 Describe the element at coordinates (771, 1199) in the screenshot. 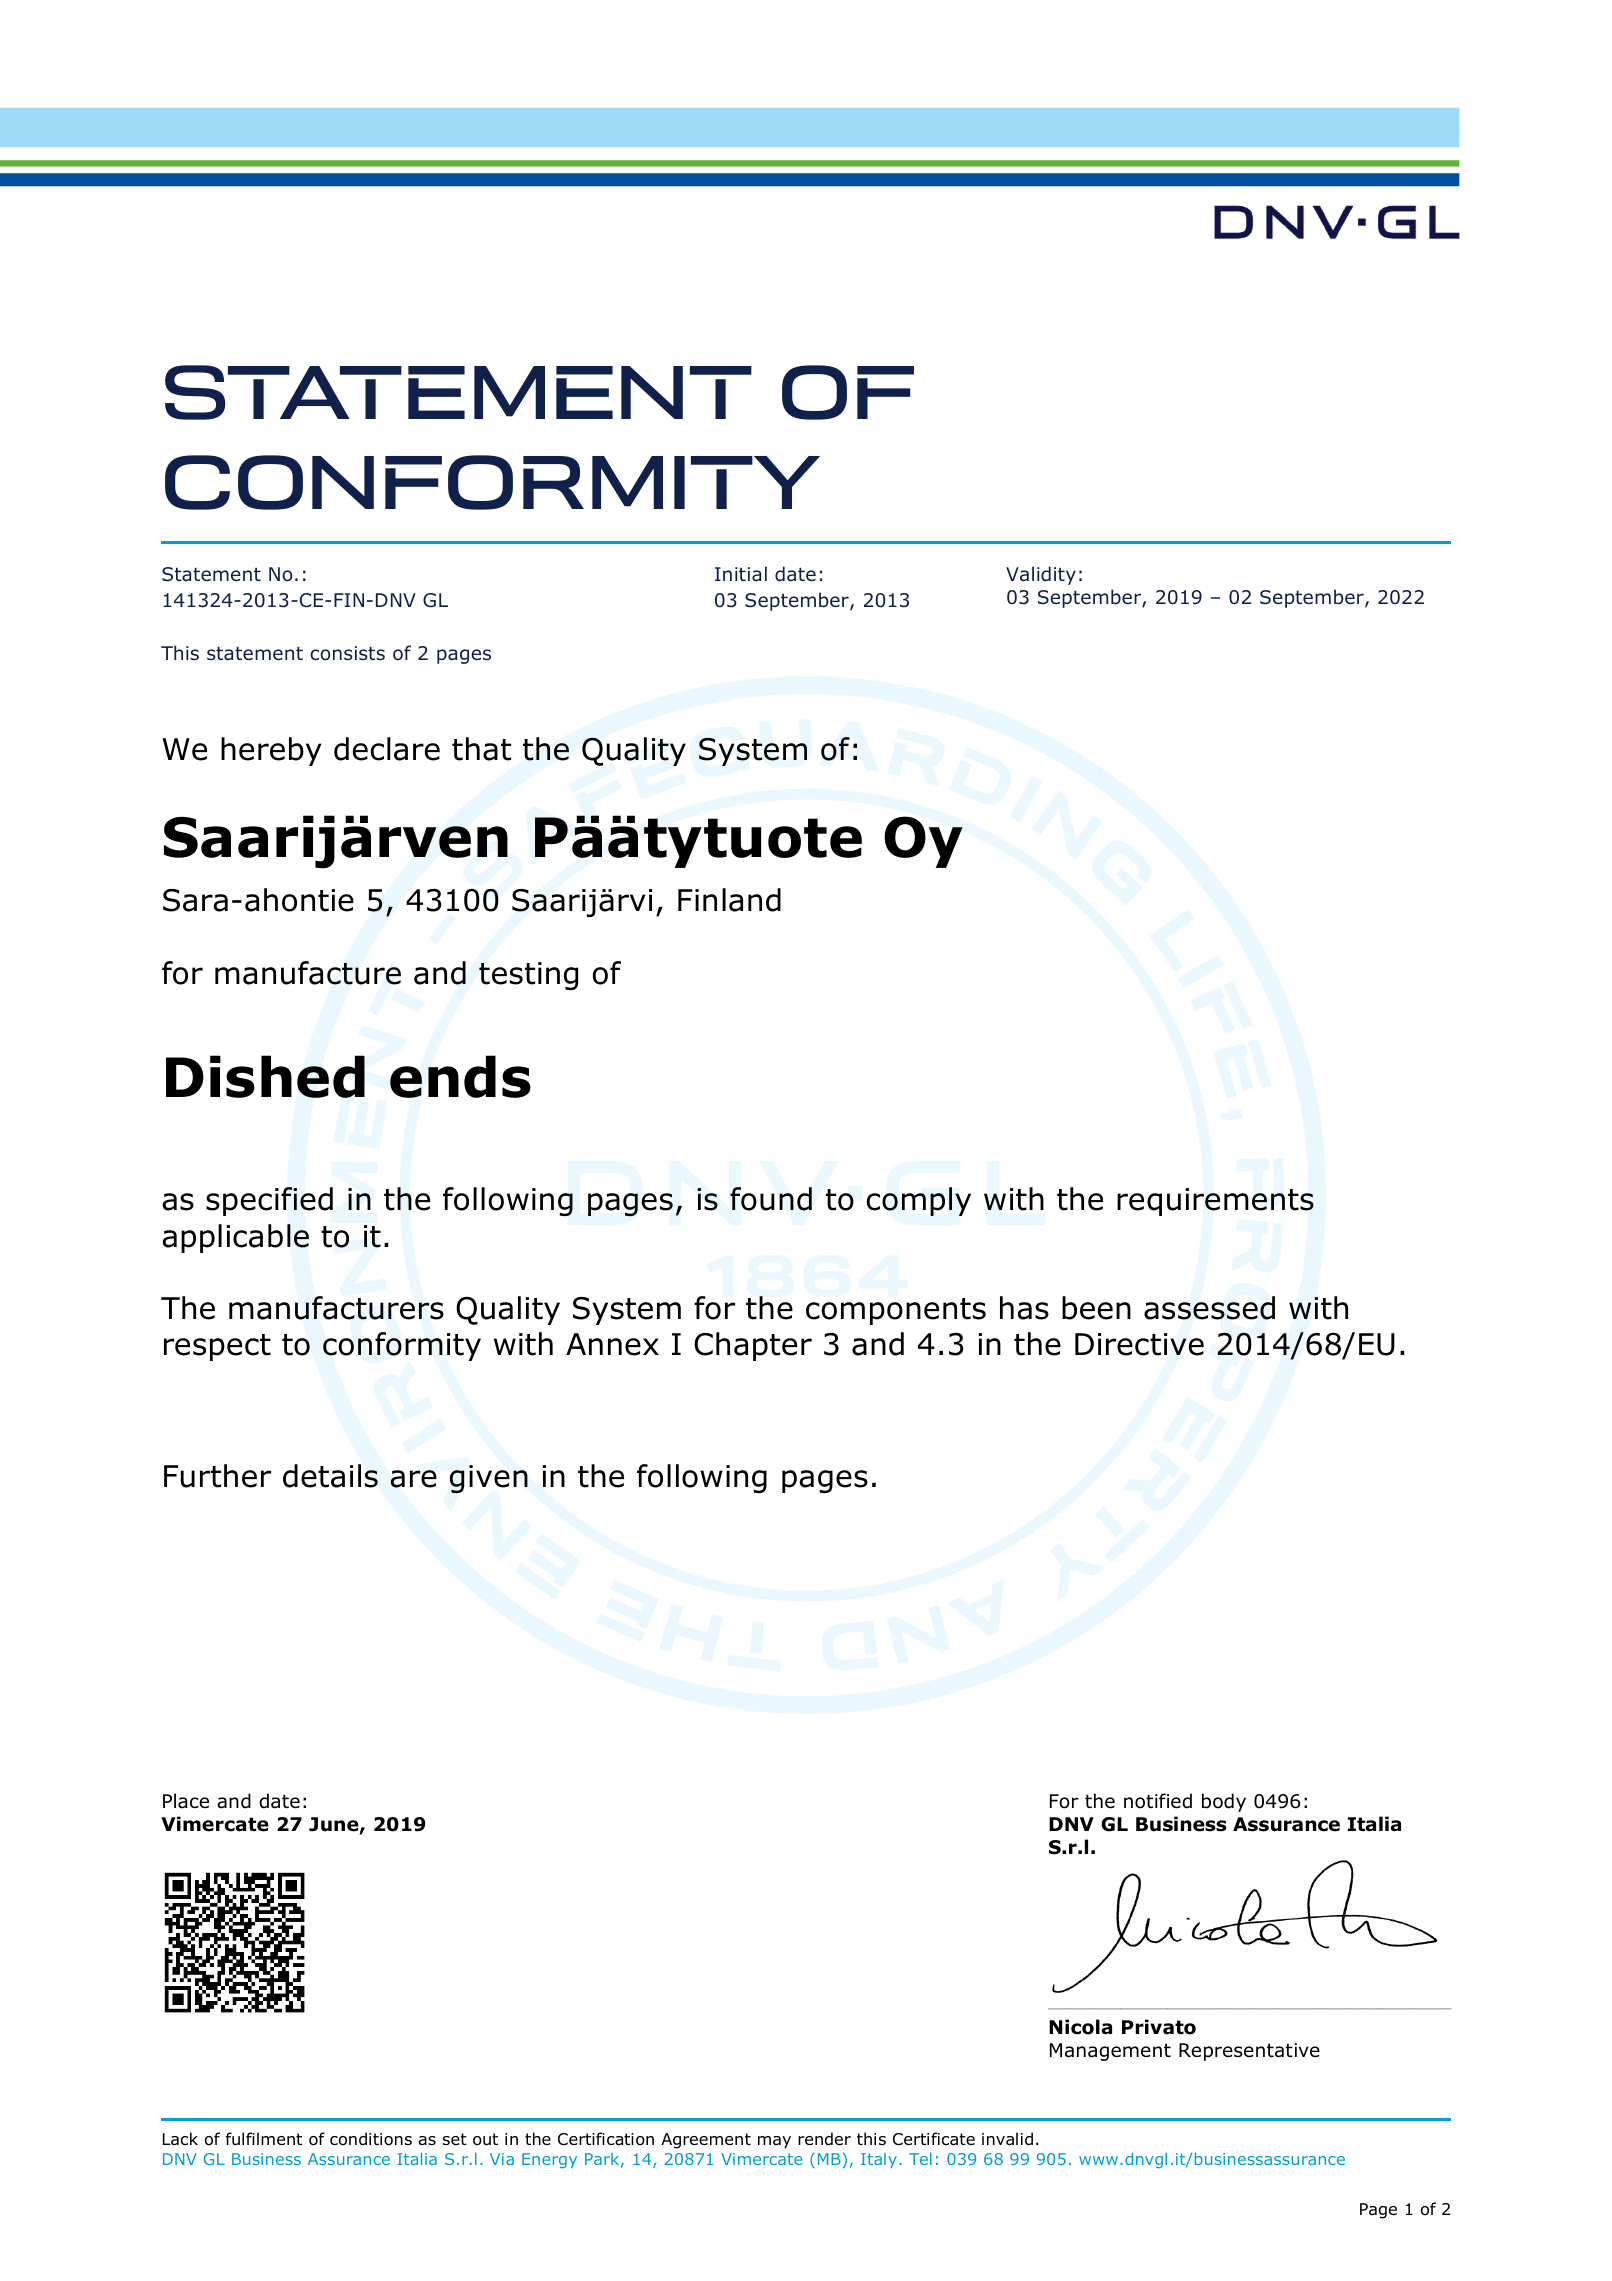

I see `found` at that location.
